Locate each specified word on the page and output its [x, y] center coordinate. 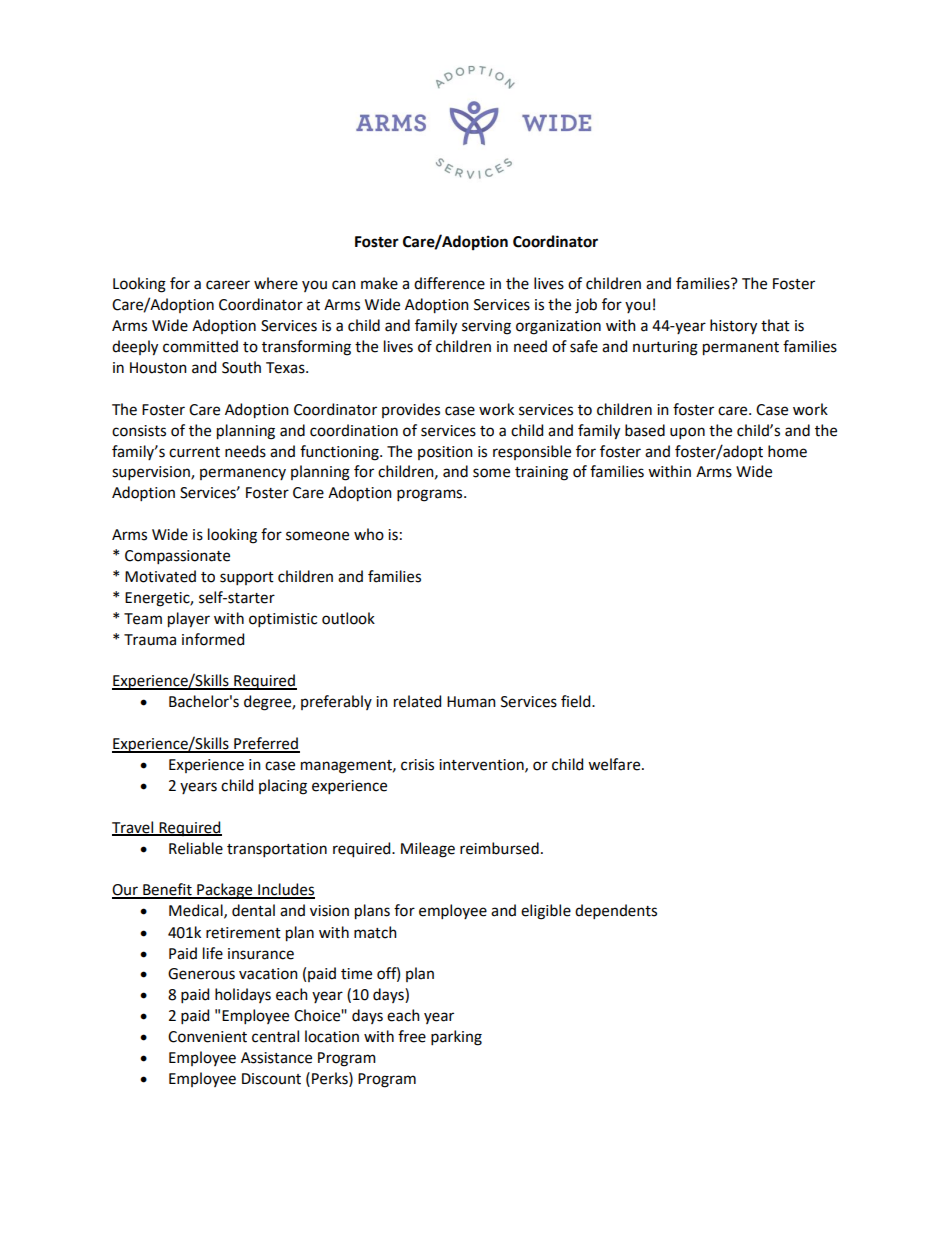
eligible [546, 912]
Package [225, 891]
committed [200, 346]
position [445, 453]
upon [687, 433]
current [194, 452]
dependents [616, 911]
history [733, 327]
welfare [615, 764]
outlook [348, 618]
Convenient [207, 1037]
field [577, 701]
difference [449, 283]
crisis [417, 765]
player [189, 620]
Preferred [266, 744]
